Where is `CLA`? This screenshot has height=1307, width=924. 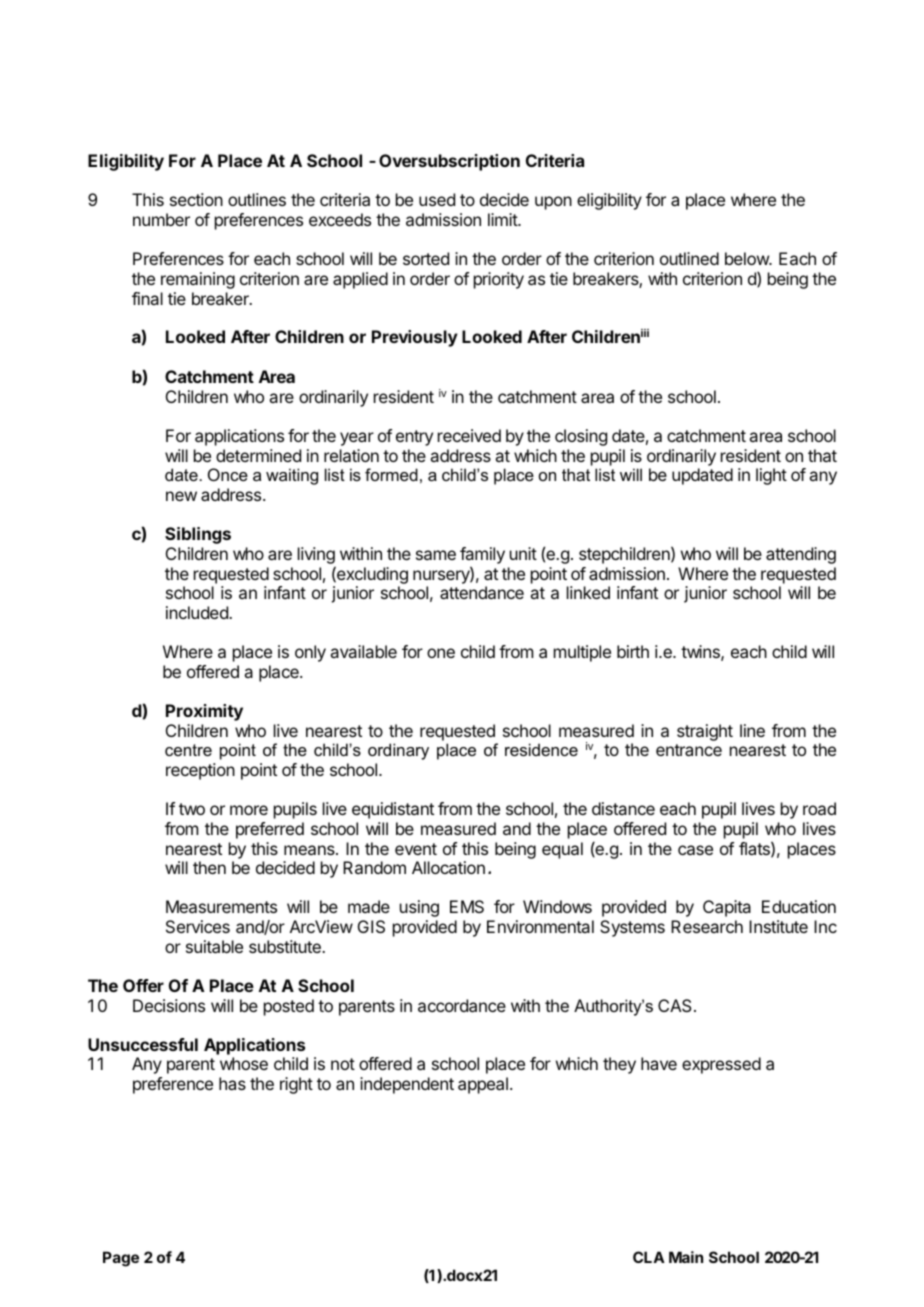 CLA is located at coordinates (649, 1257).
